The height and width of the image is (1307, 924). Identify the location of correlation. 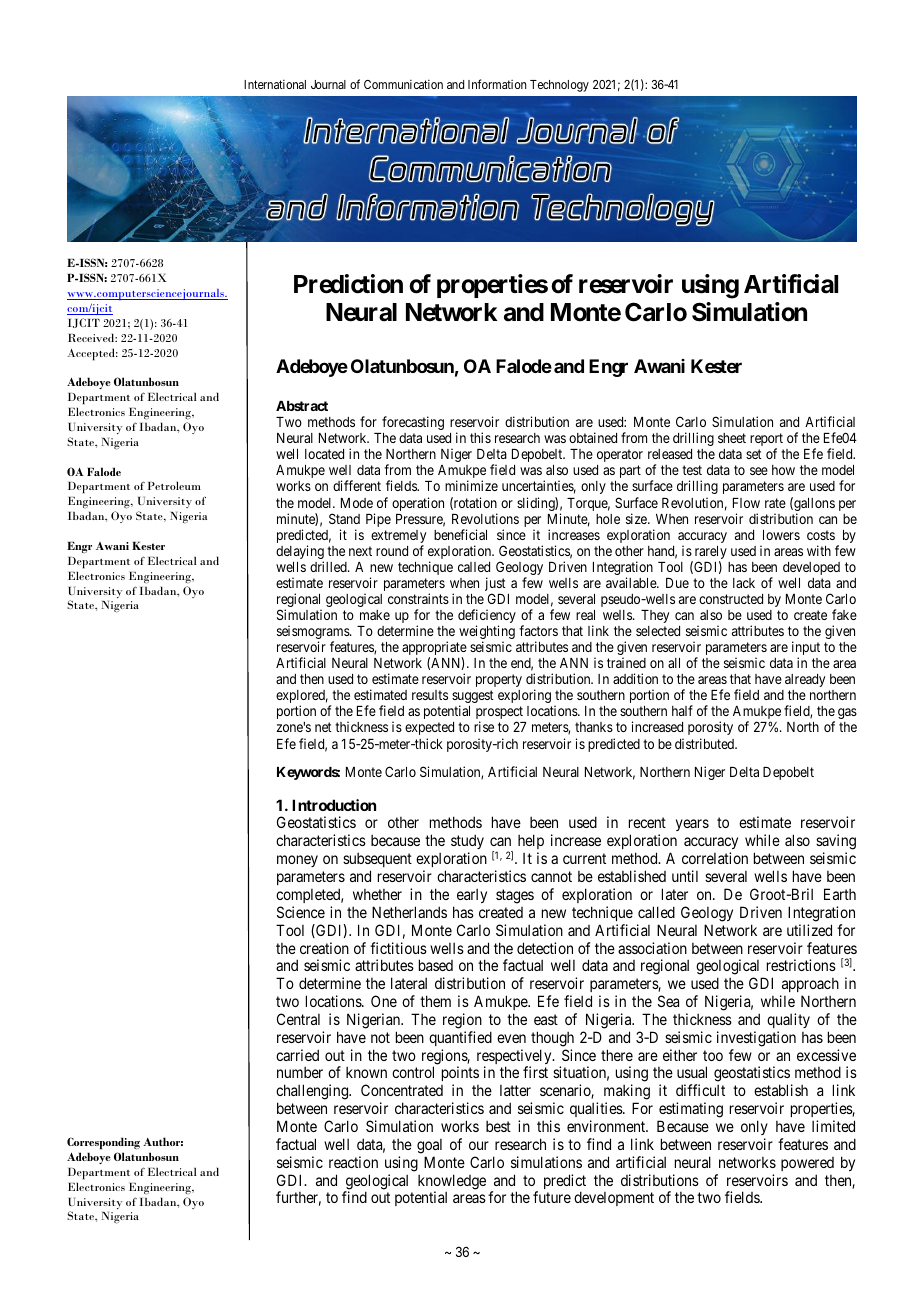
(715, 858).
